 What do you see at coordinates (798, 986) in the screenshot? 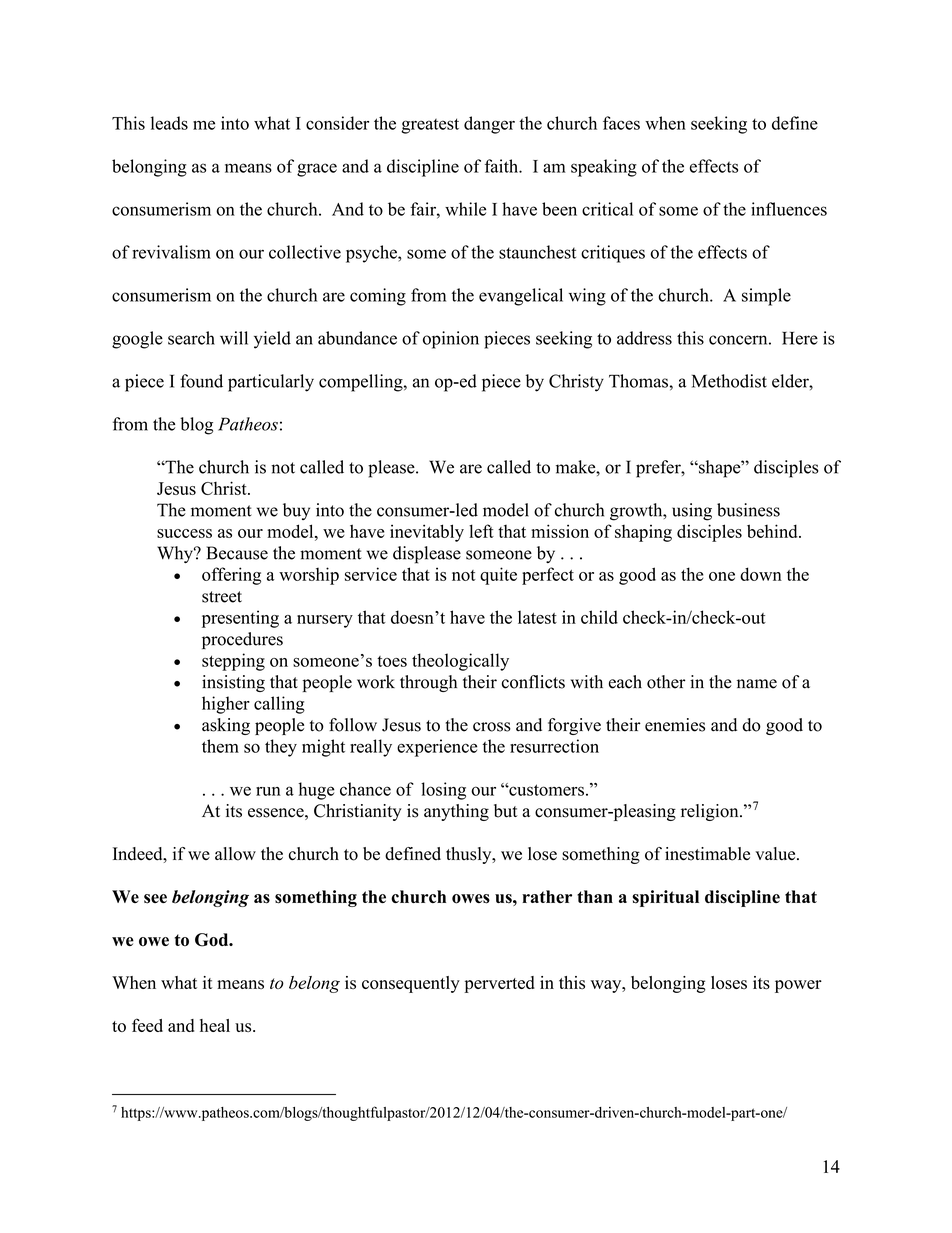
I see `power` at bounding box center [798, 986].
